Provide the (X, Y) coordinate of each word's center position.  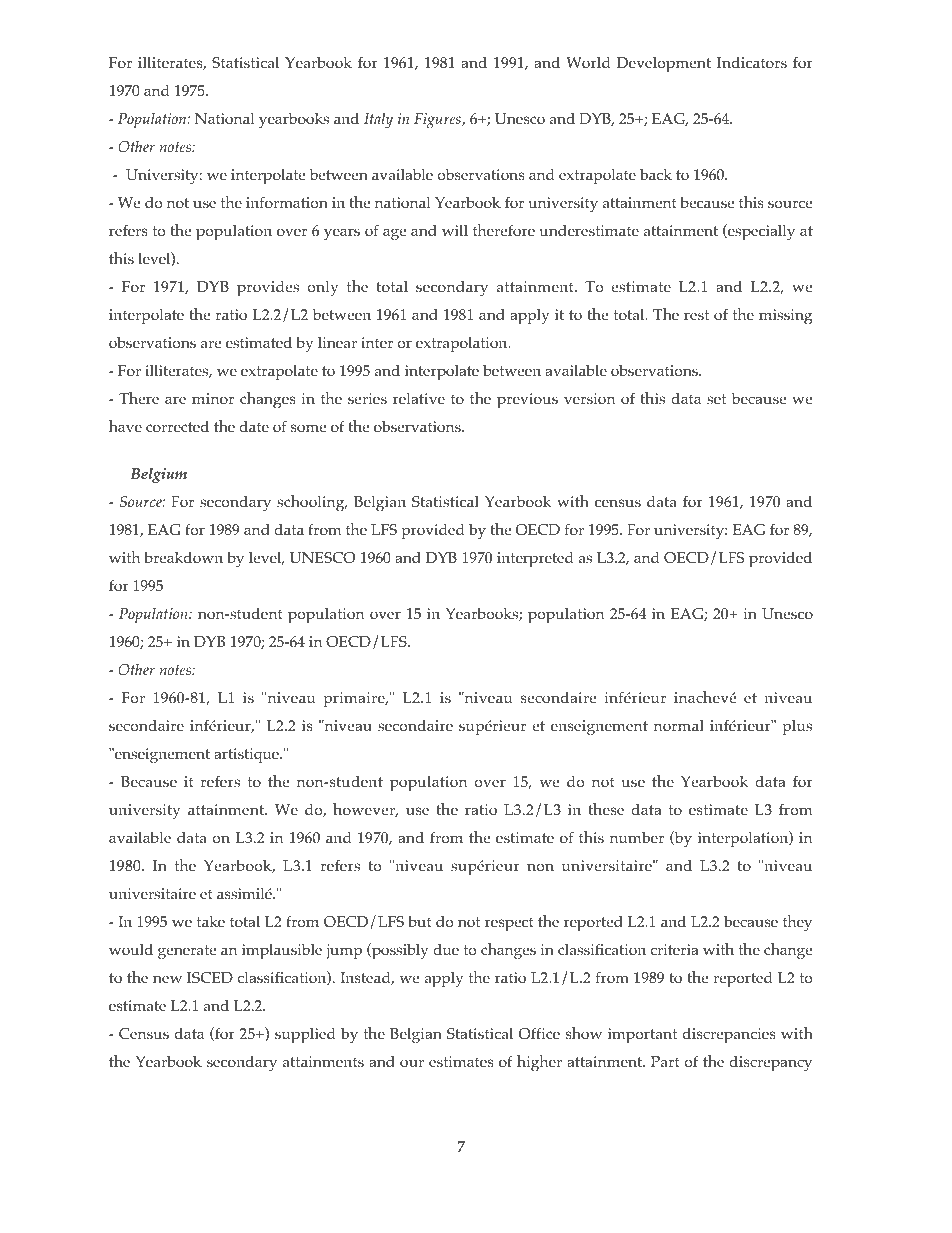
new (167, 979)
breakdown (183, 558)
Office (539, 1033)
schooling (312, 503)
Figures (438, 121)
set (716, 399)
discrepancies (729, 1036)
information (287, 202)
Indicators (752, 63)
